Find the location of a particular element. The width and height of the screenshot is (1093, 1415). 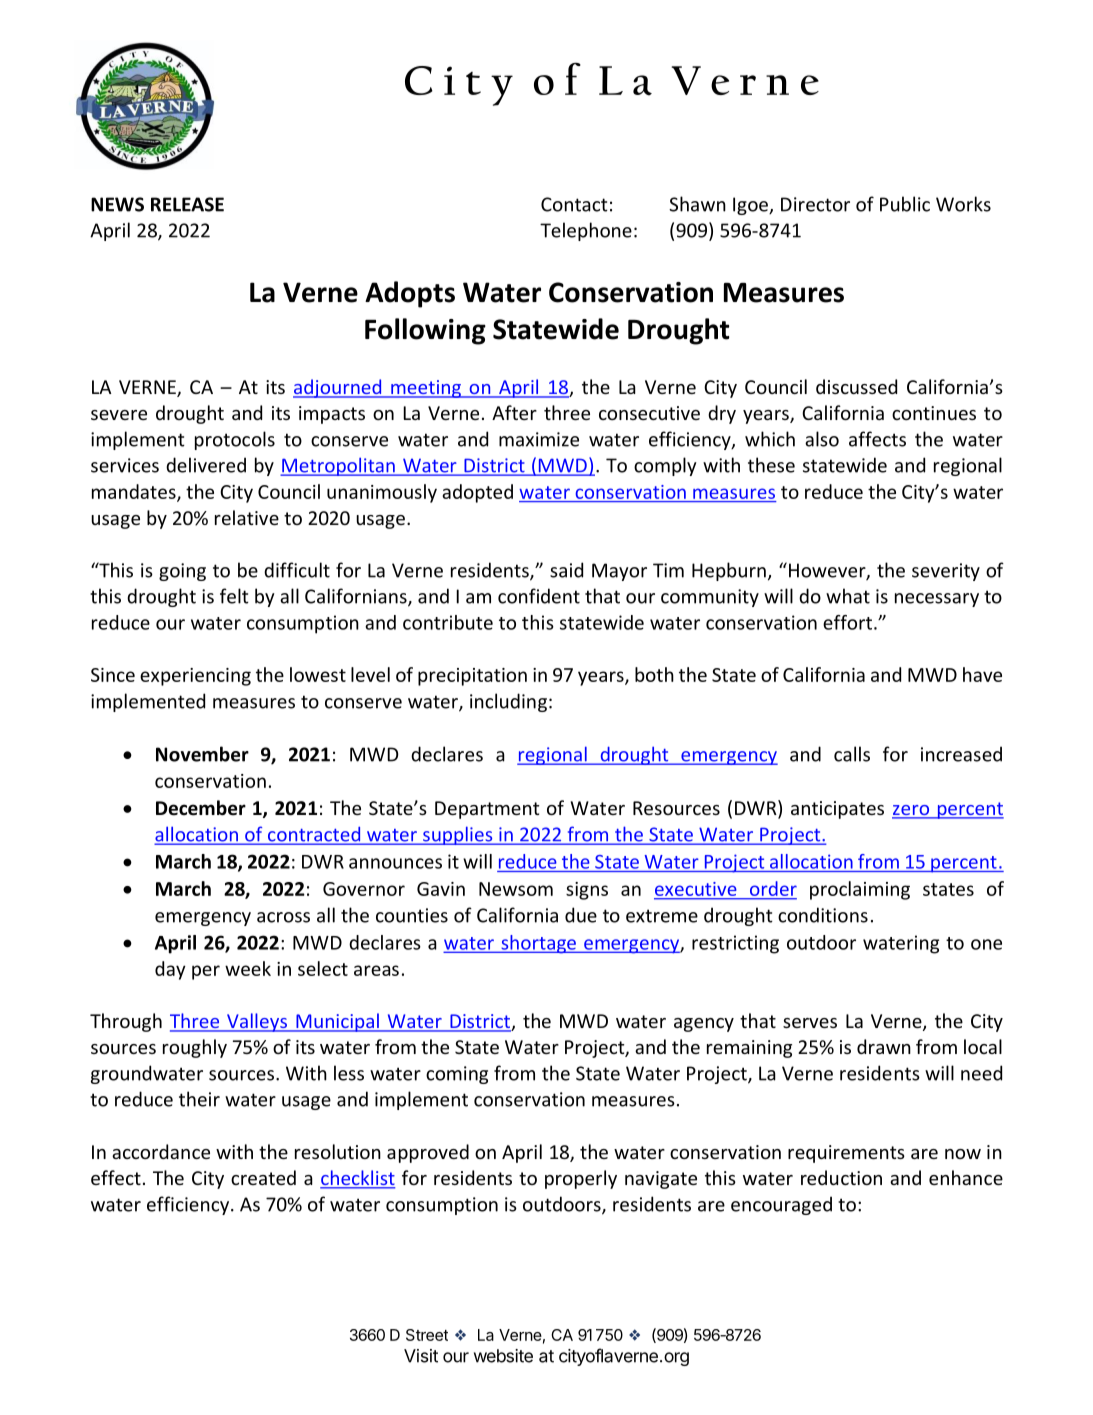

shortage is located at coordinates (538, 944).
